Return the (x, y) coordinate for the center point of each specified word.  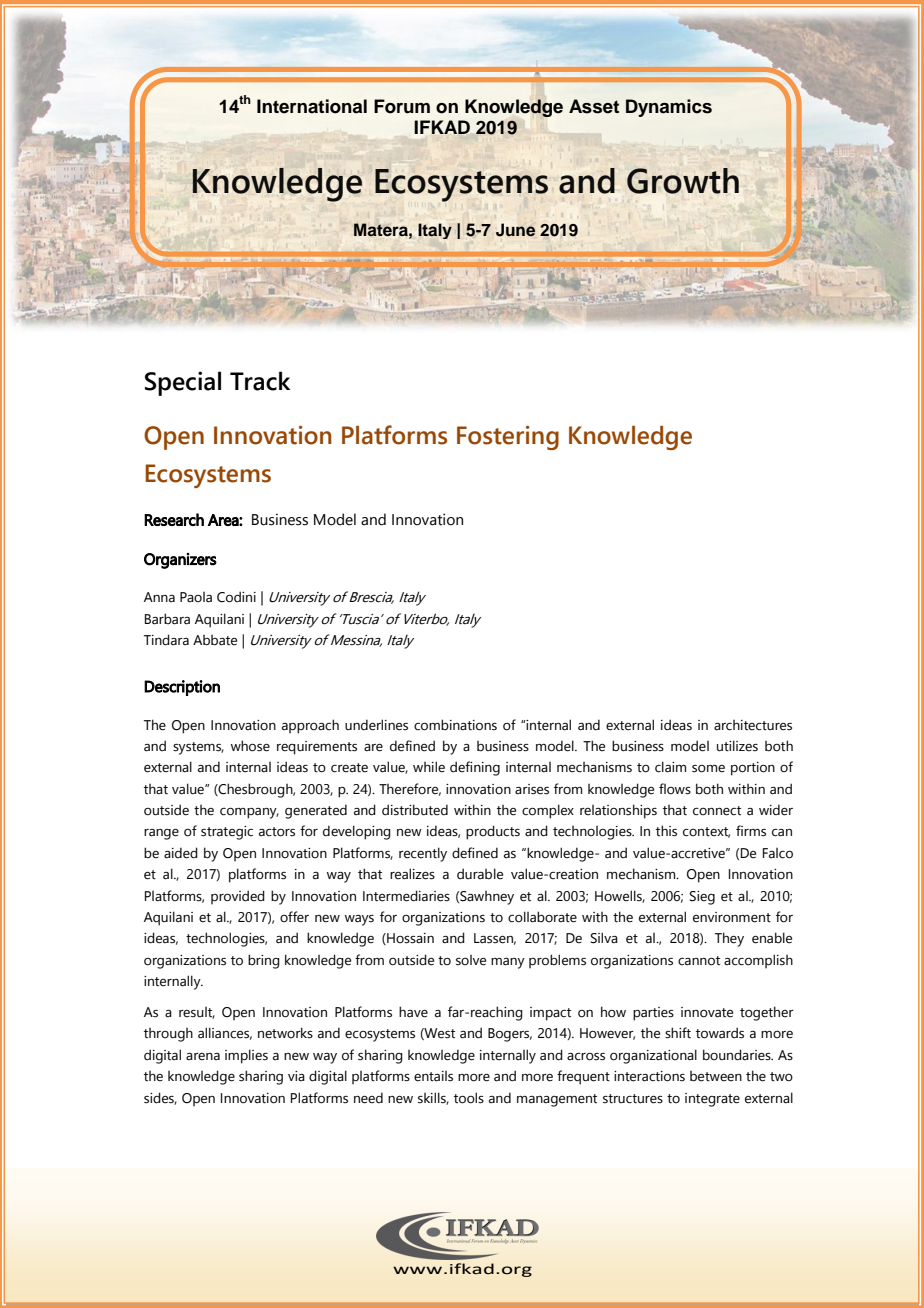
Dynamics (669, 108)
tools (469, 1098)
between (716, 1076)
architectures (753, 725)
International (312, 106)
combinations (455, 725)
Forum (402, 106)
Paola (196, 597)
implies (246, 1056)
